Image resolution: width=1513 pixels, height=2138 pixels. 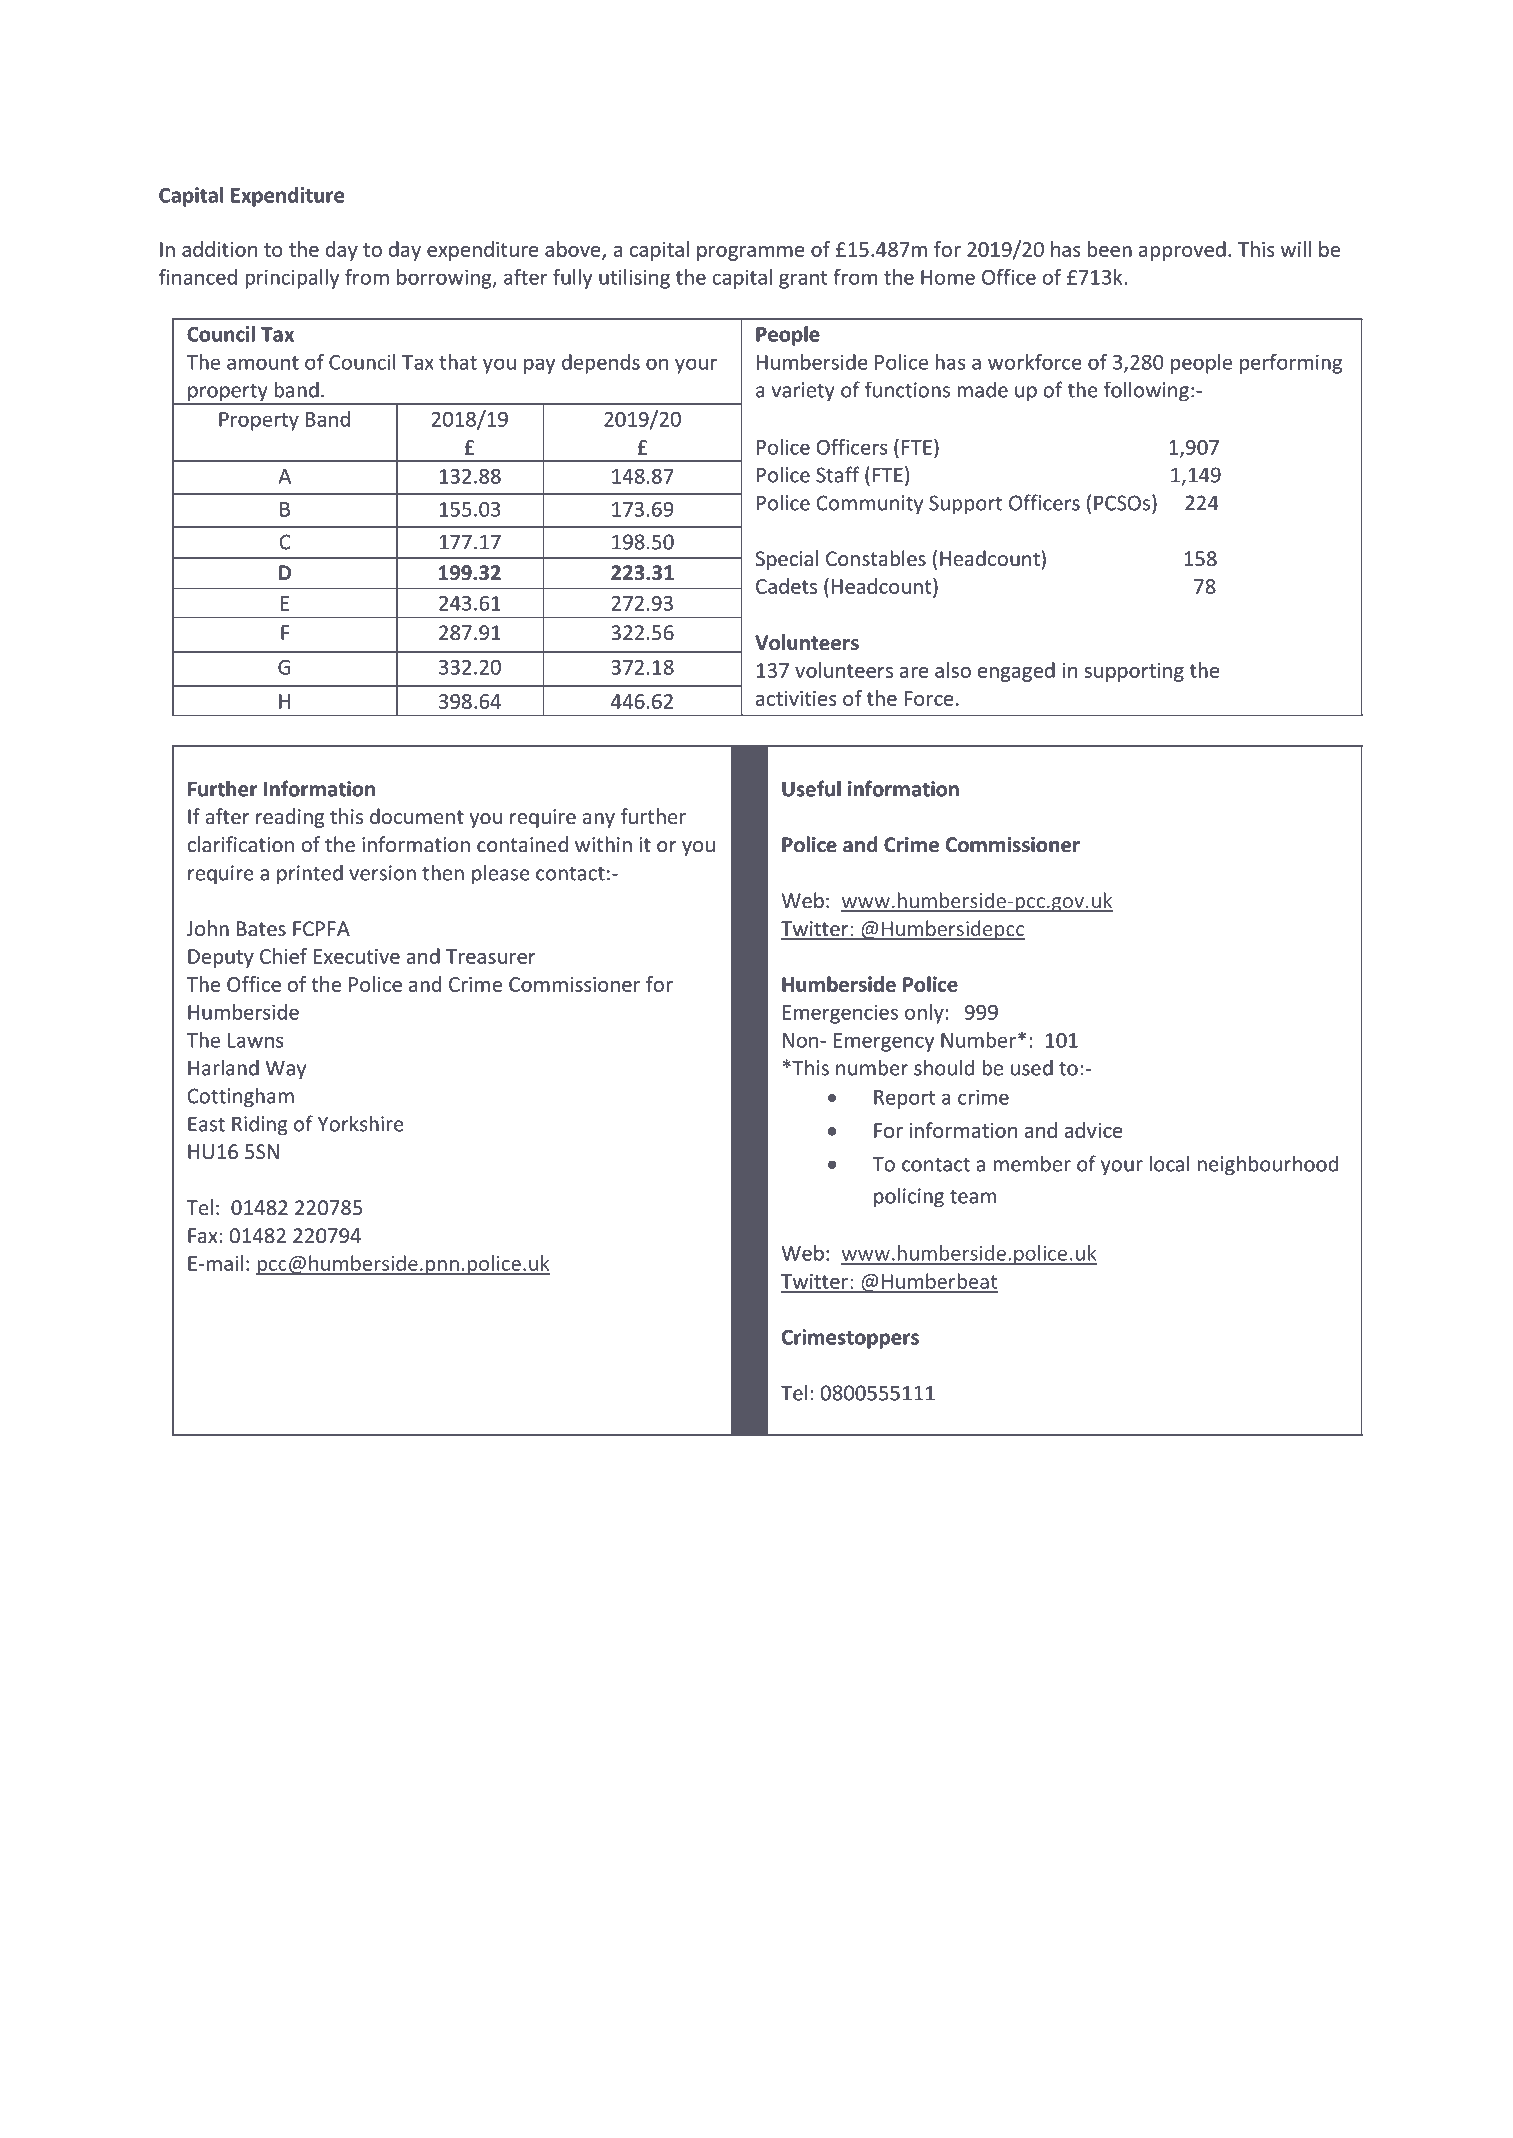 What do you see at coordinates (290, 818) in the page?
I see `reading` at bounding box center [290, 818].
